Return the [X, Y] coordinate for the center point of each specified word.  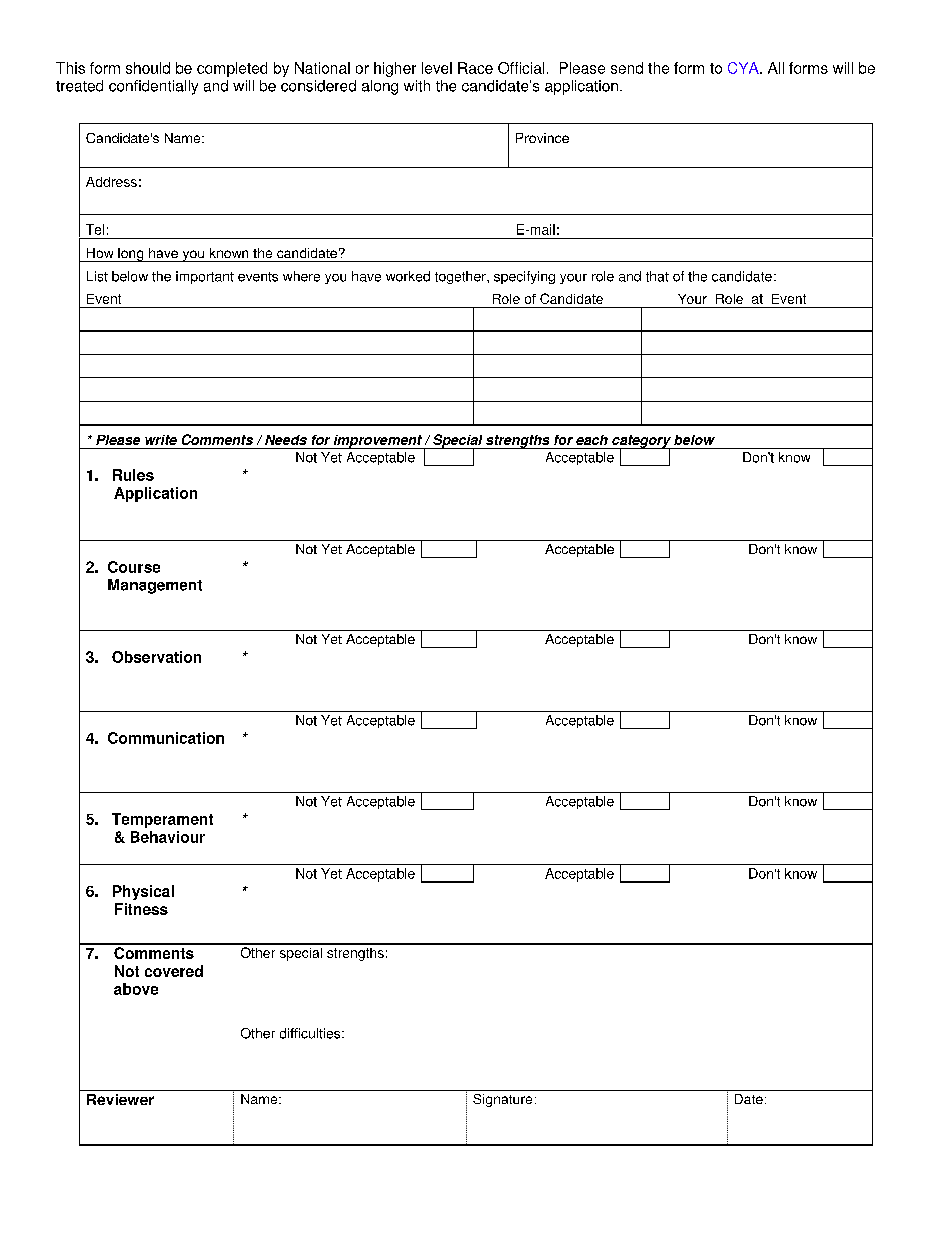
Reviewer [120, 1099]
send [627, 68]
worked [408, 276]
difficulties [311, 1033]
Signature [502, 1100]
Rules [133, 475]
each [592, 440]
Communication [166, 738]
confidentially [153, 87]
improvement [377, 442]
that [657, 276]
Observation [156, 657]
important [205, 277]
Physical [143, 892]
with [417, 86]
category [641, 442]
